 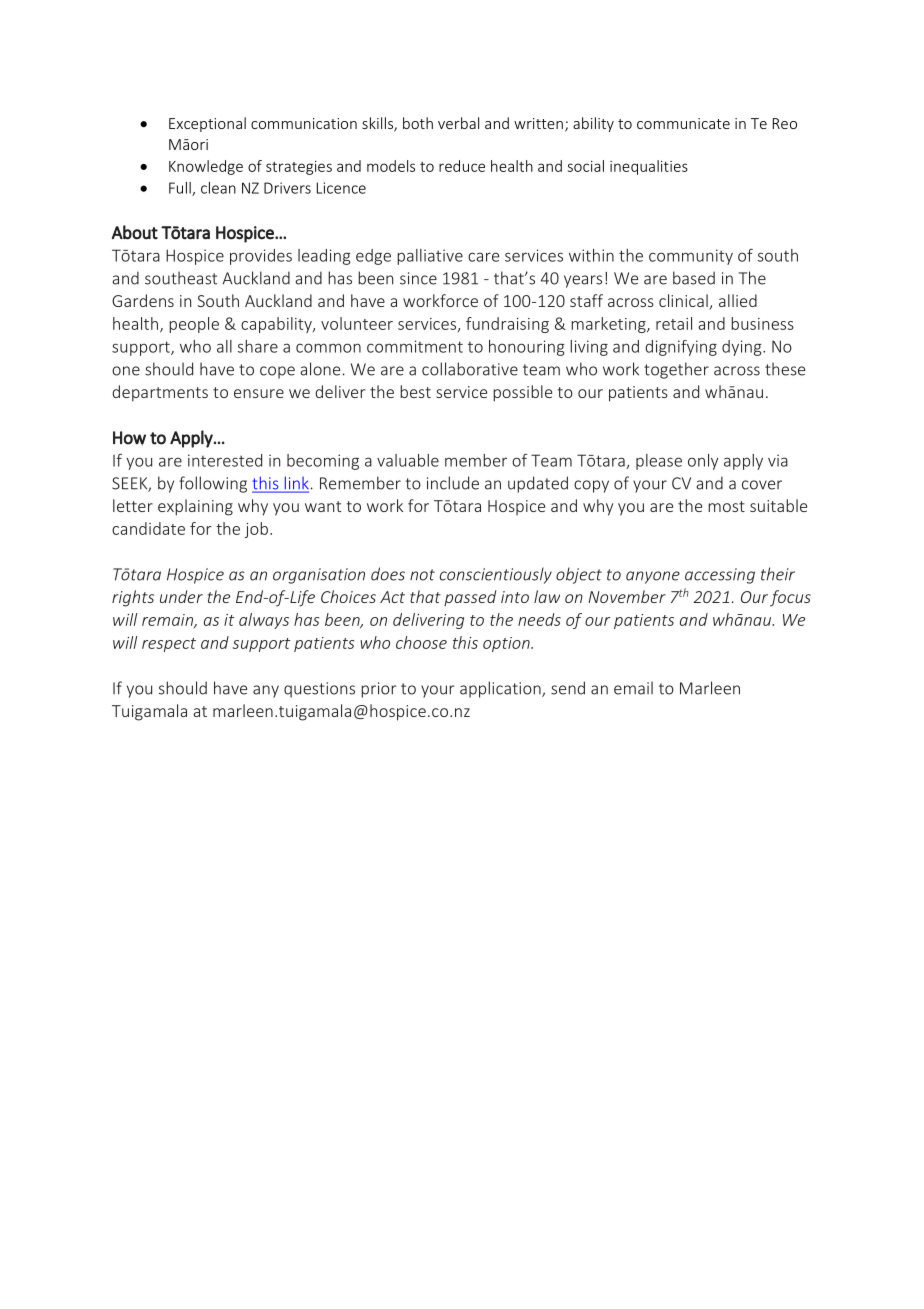 I want to click on not, so click(x=422, y=575).
